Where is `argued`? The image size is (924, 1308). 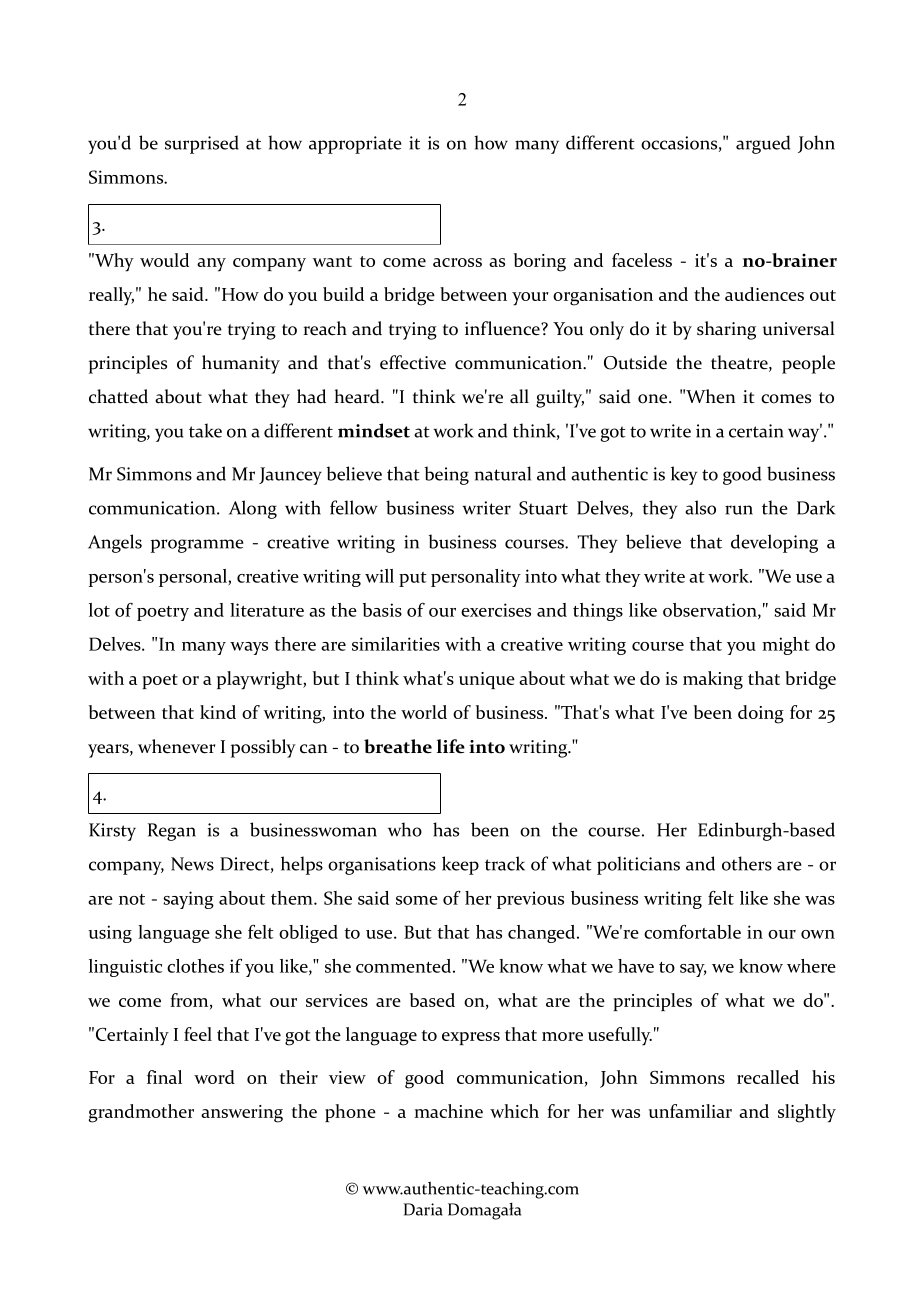 argued is located at coordinates (763, 144).
